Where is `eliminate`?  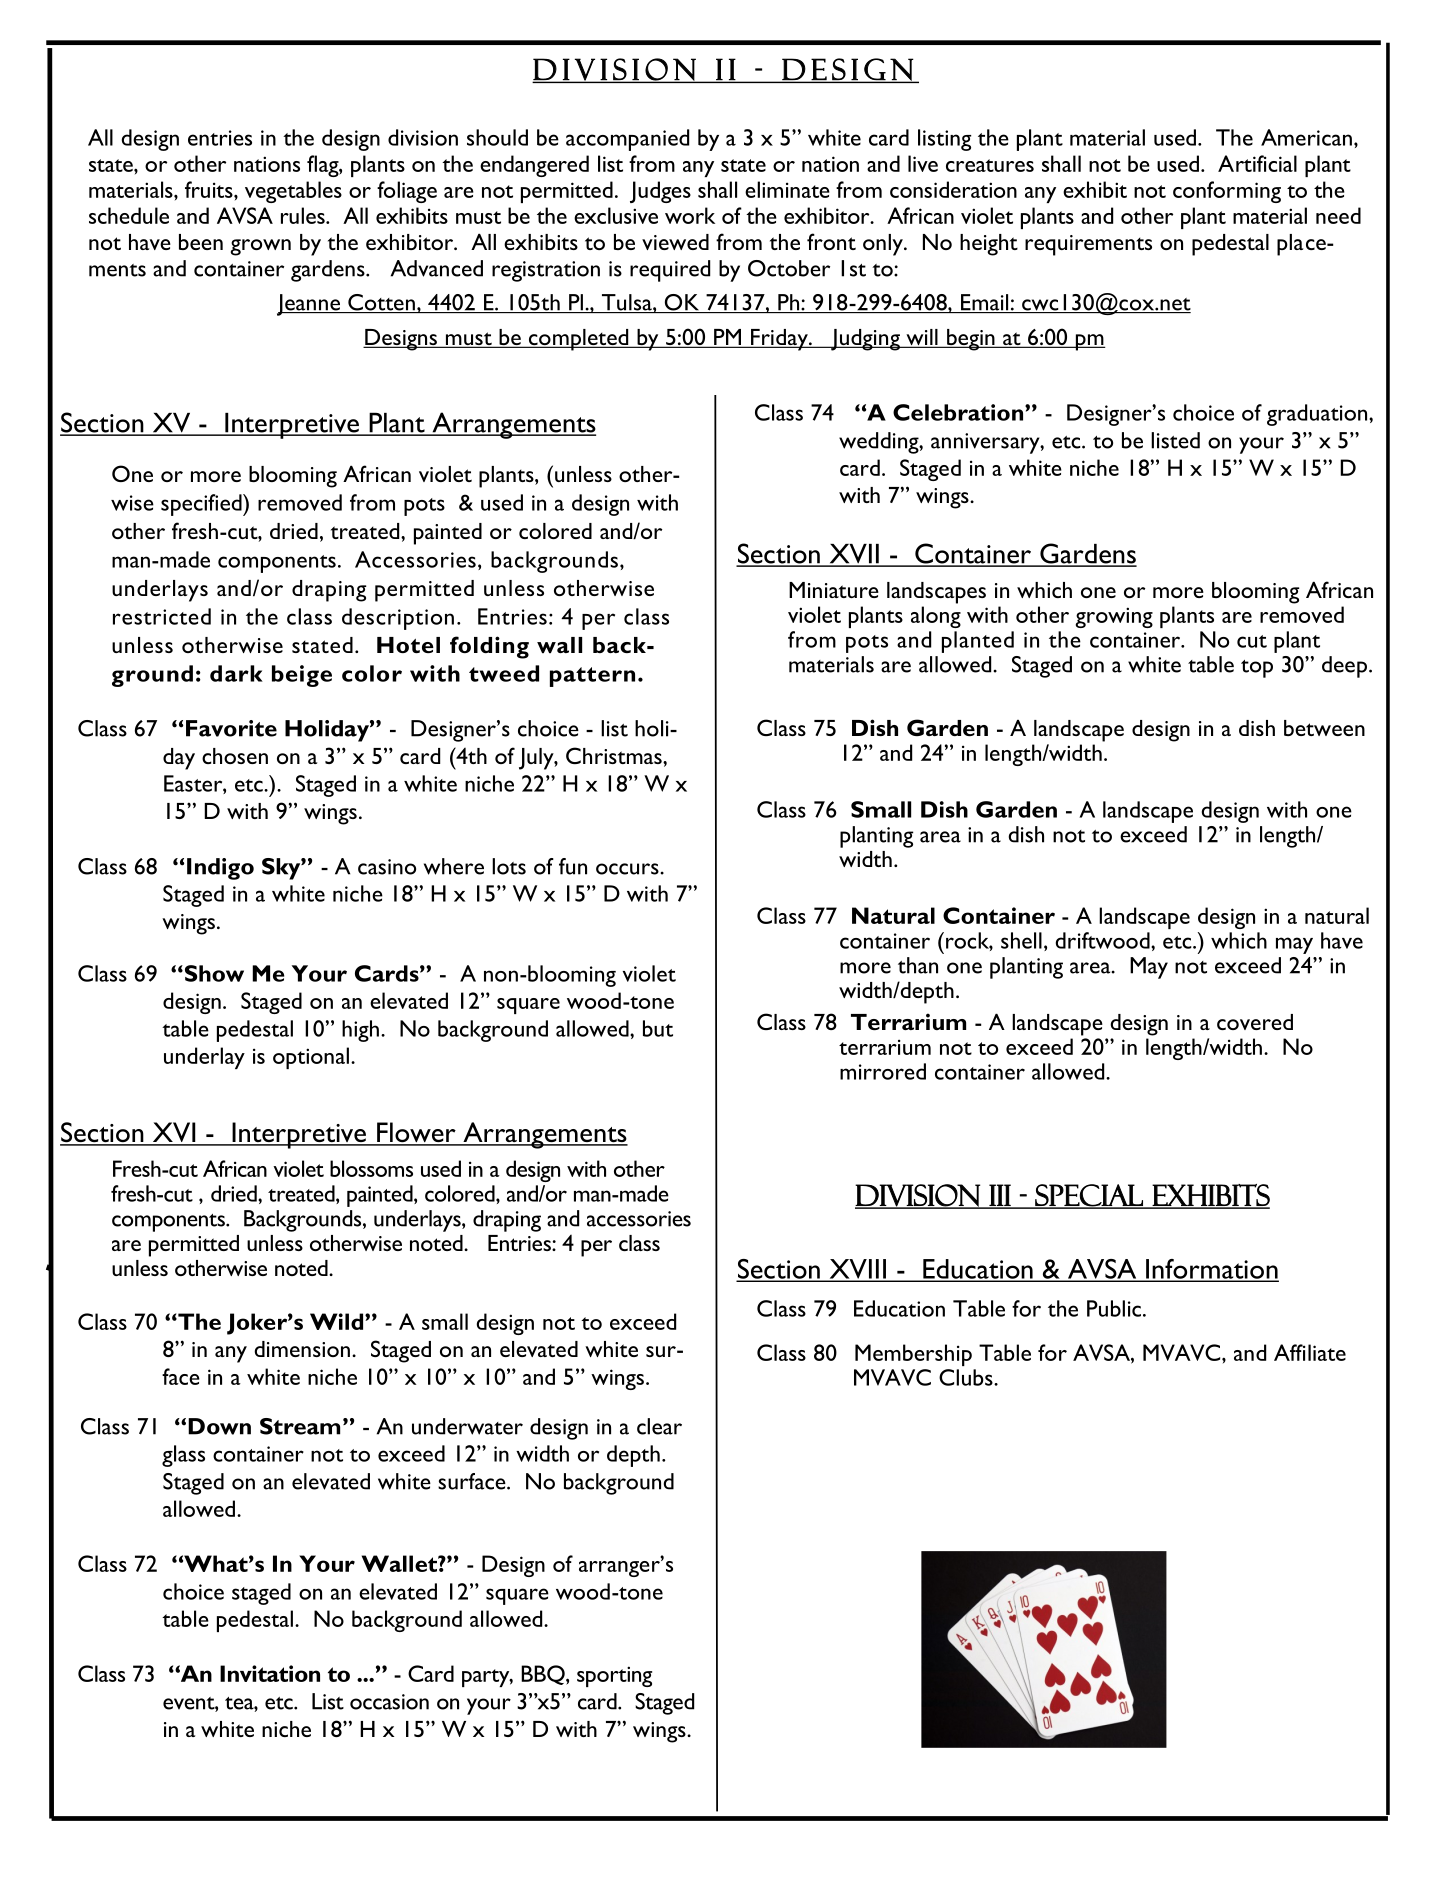
eliminate is located at coordinates (787, 189).
